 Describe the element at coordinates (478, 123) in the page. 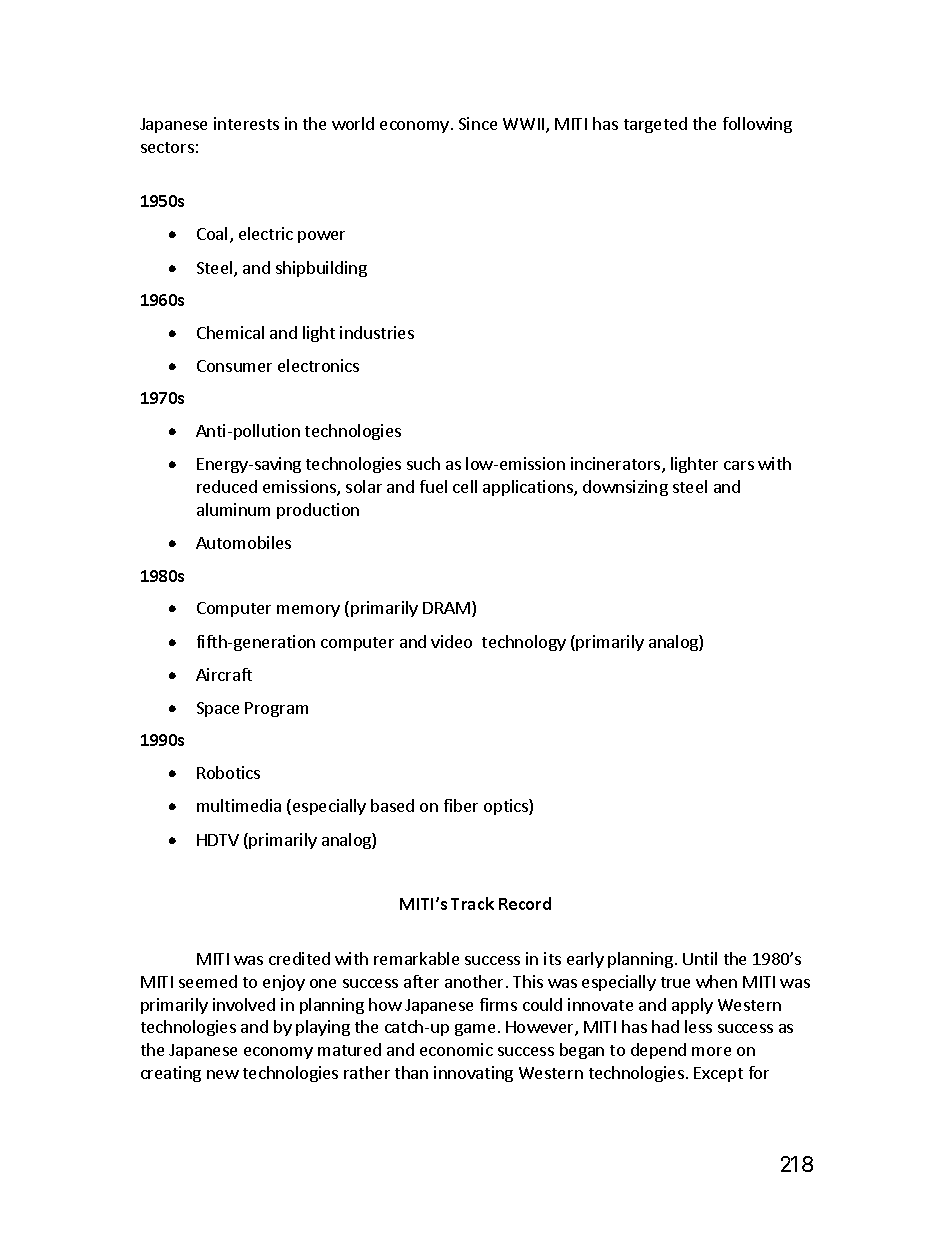

I see `Since` at that location.
